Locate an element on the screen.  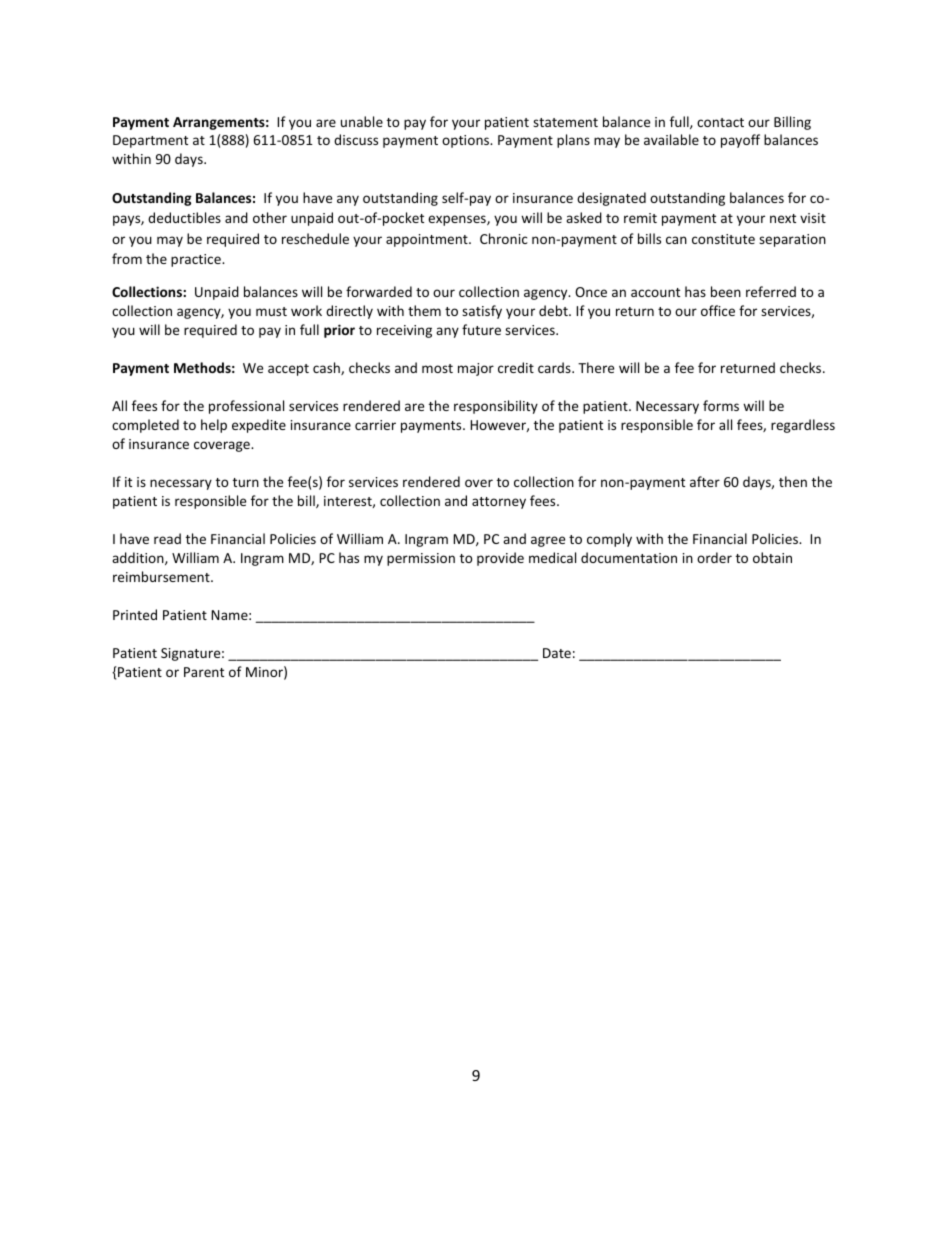
Date is located at coordinates (557, 653).
